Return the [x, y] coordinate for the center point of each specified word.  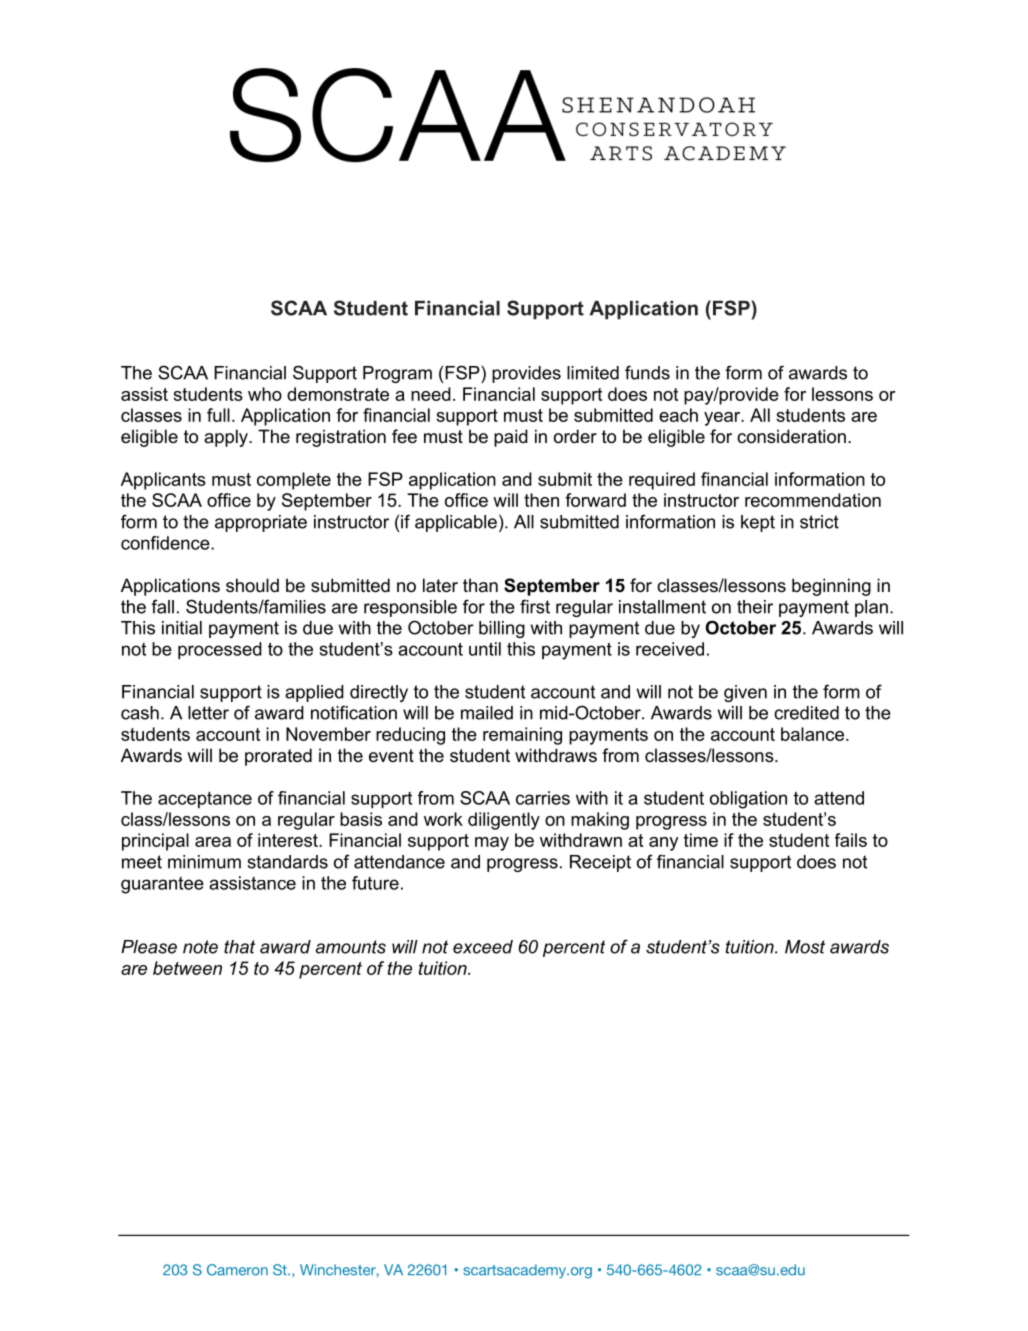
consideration [791, 436]
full [218, 415]
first [535, 606]
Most [805, 947]
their [755, 607]
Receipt [600, 863]
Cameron [237, 1270]
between [187, 968]
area [213, 842]
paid [511, 438]
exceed [483, 947]
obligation [748, 800]
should [252, 585]
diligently [504, 821]
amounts [351, 947]
